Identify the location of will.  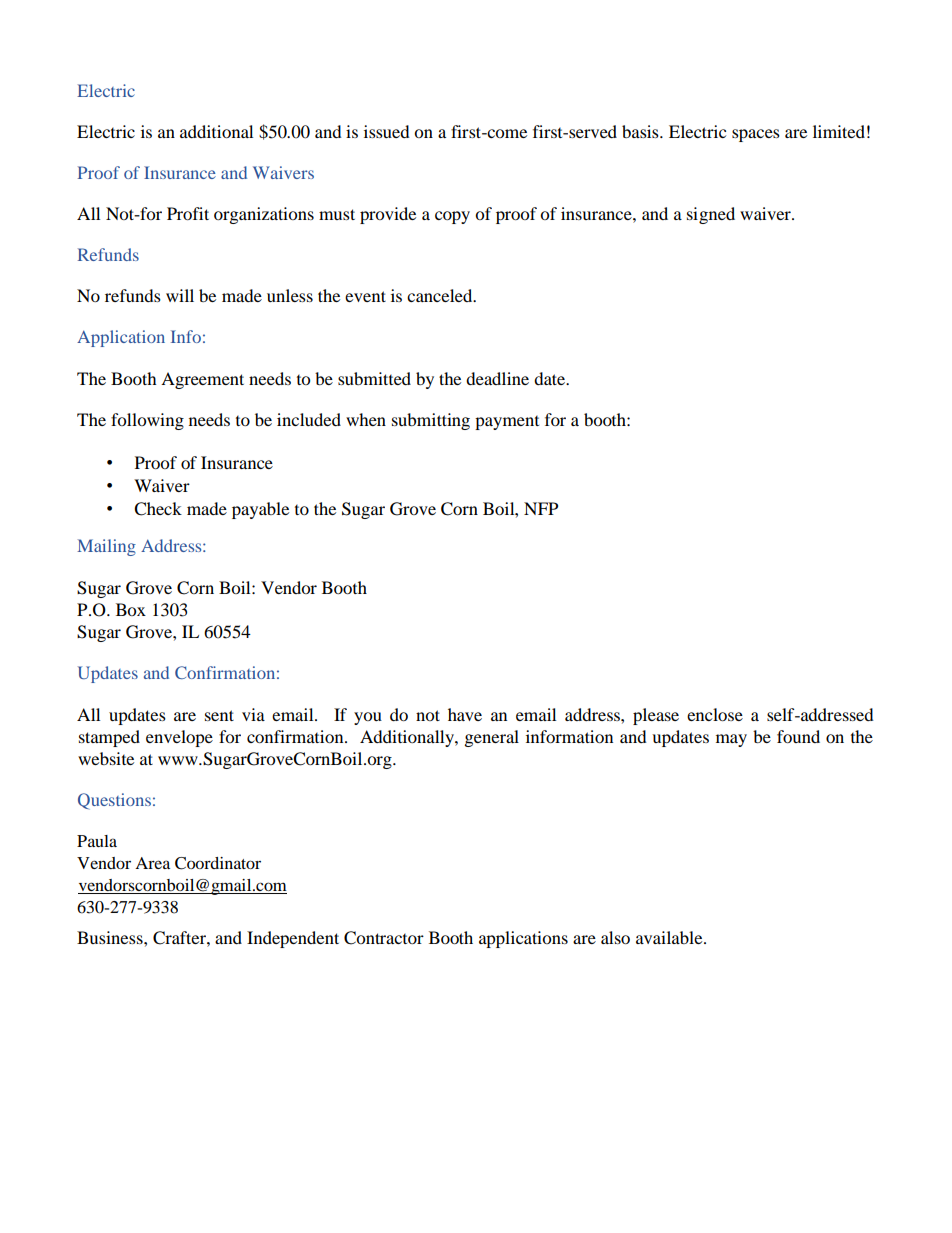
(180, 295).
